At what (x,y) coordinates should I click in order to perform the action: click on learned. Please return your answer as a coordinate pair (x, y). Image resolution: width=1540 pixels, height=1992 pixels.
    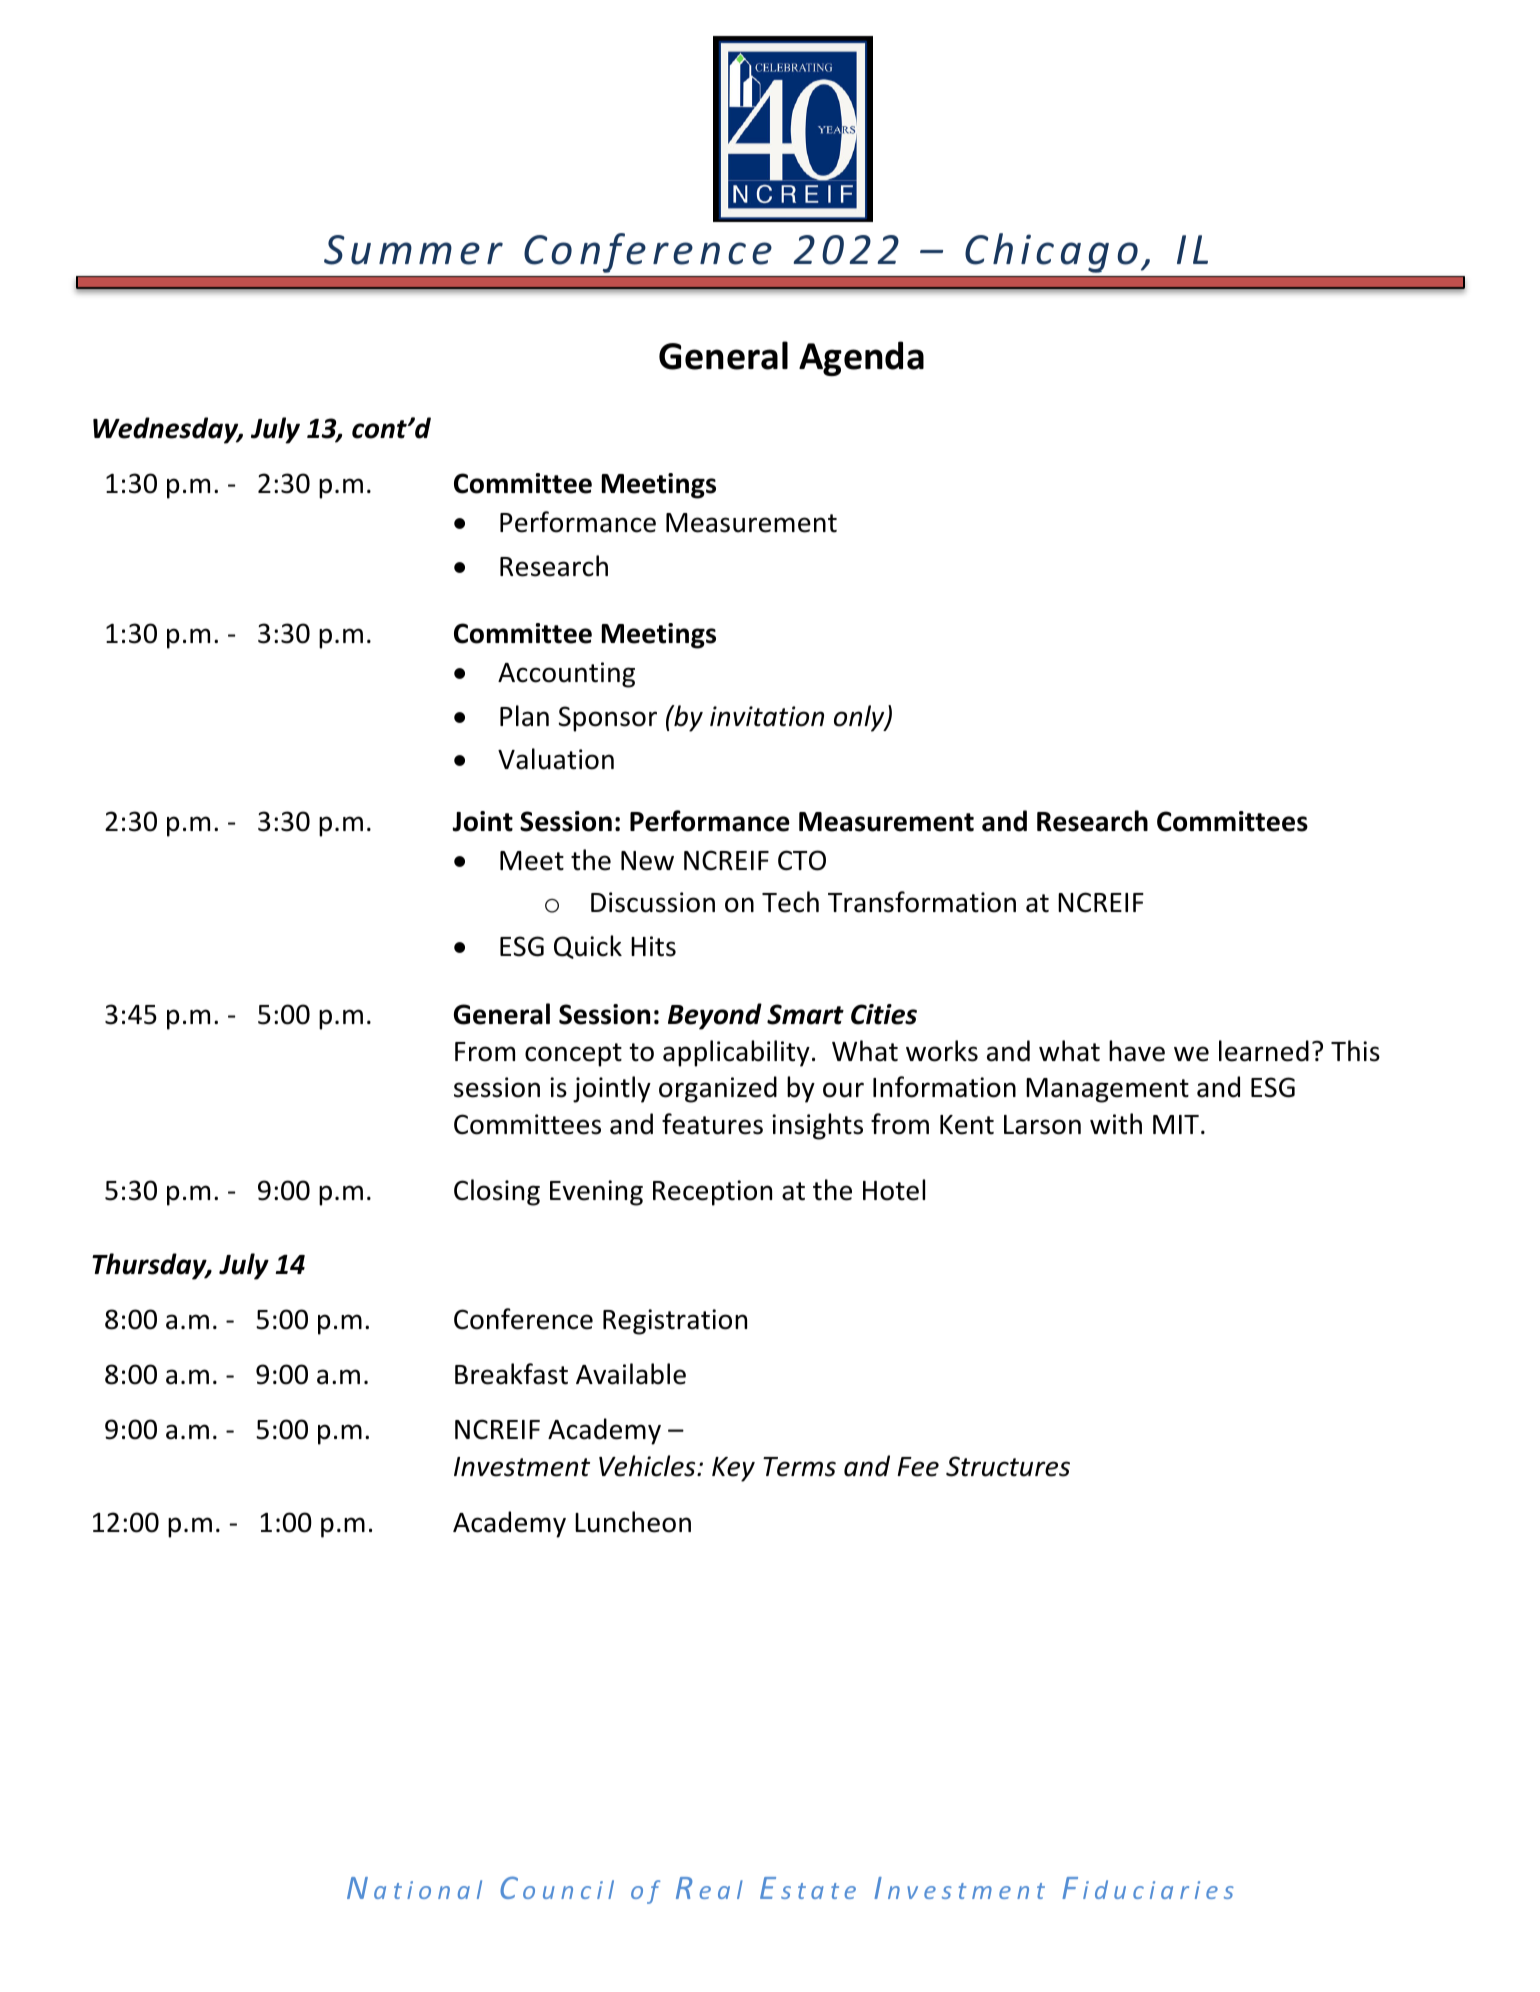
    Looking at the image, I should click on (1264, 1051).
